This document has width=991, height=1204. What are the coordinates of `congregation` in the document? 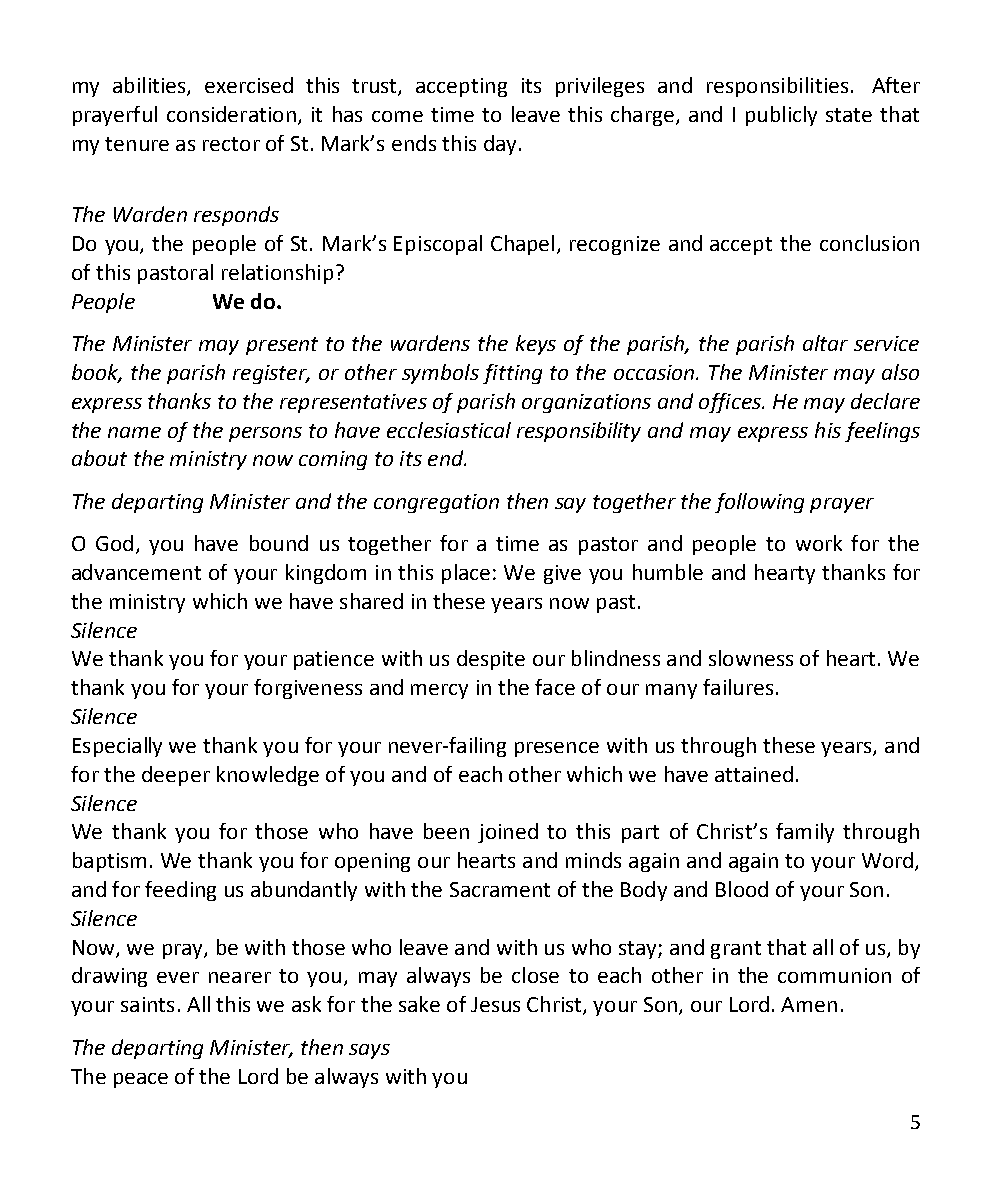 It's located at (436, 503).
